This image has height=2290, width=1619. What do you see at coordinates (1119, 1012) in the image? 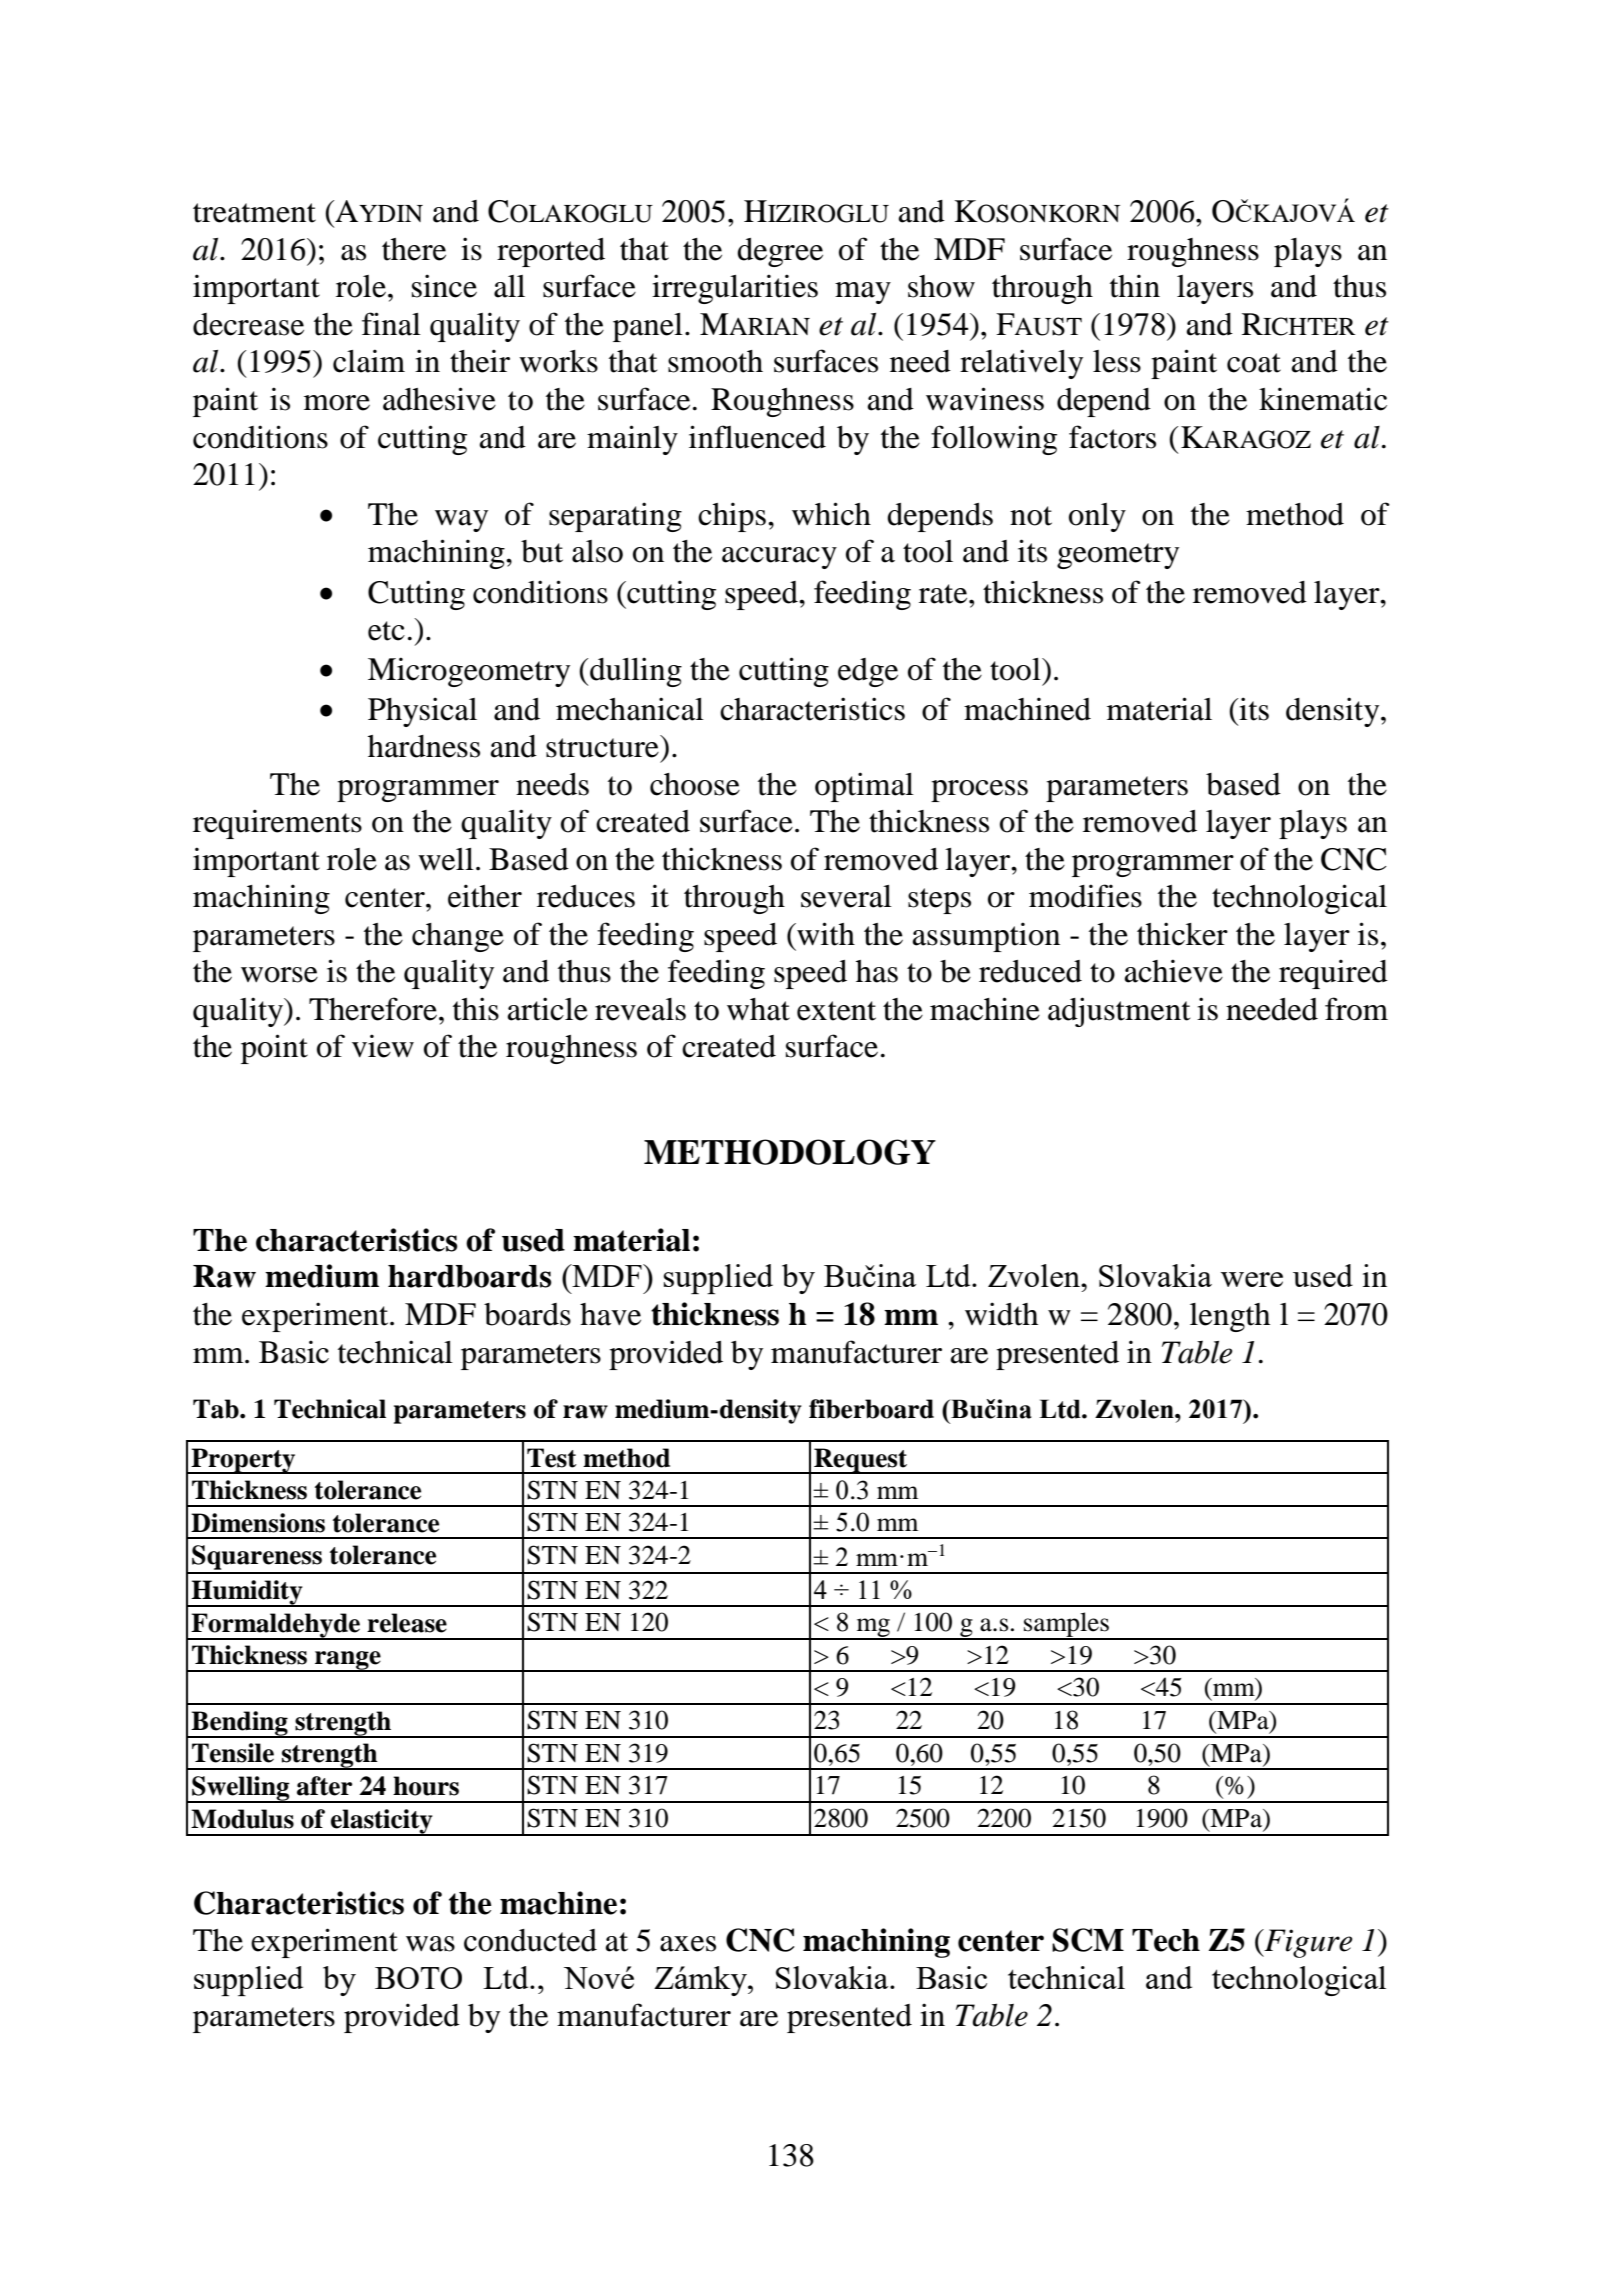
I see `adjustment` at bounding box center [1119, 1012].
